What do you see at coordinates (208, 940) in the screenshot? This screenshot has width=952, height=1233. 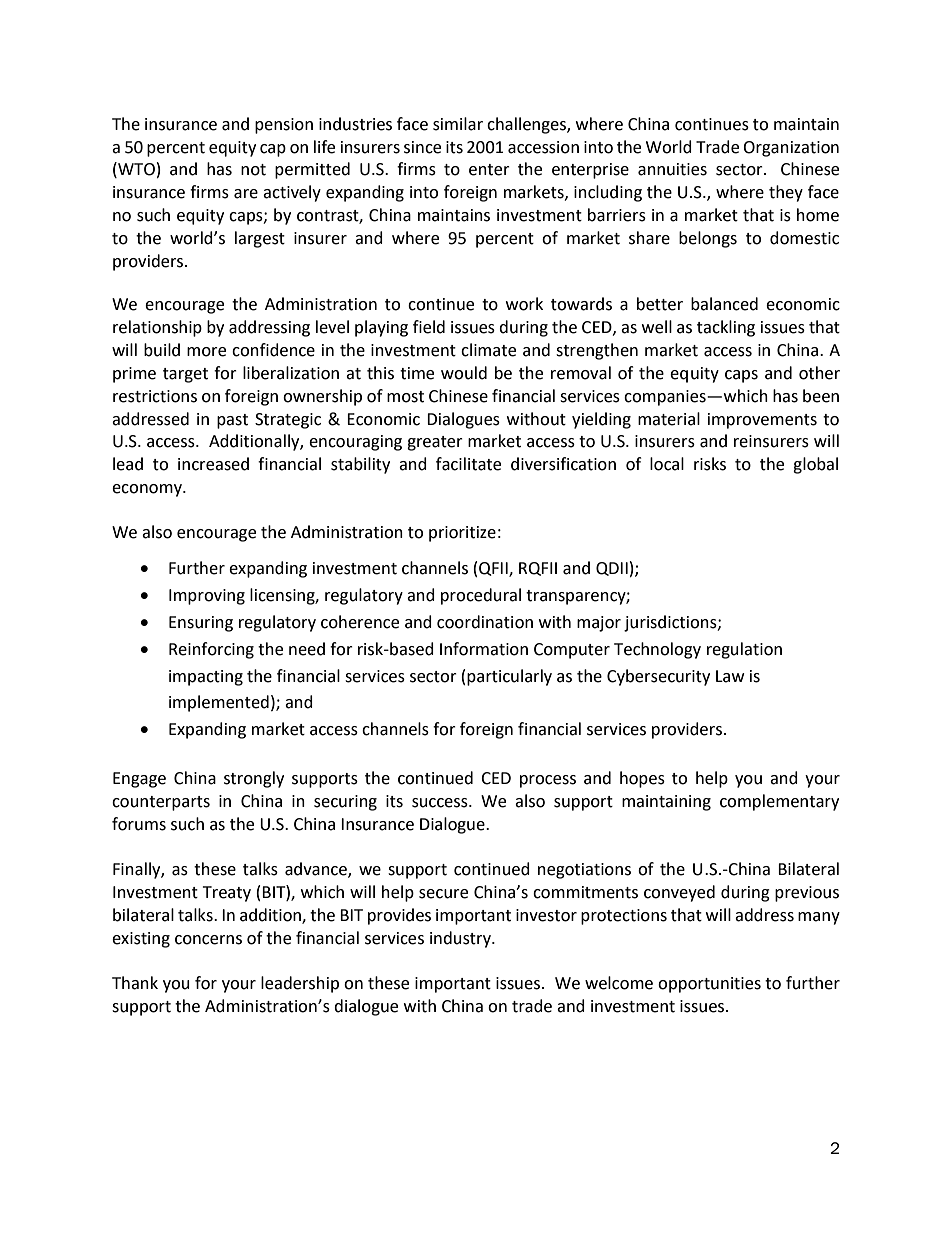 I see `concerns` at bounding box center [208, 940].
